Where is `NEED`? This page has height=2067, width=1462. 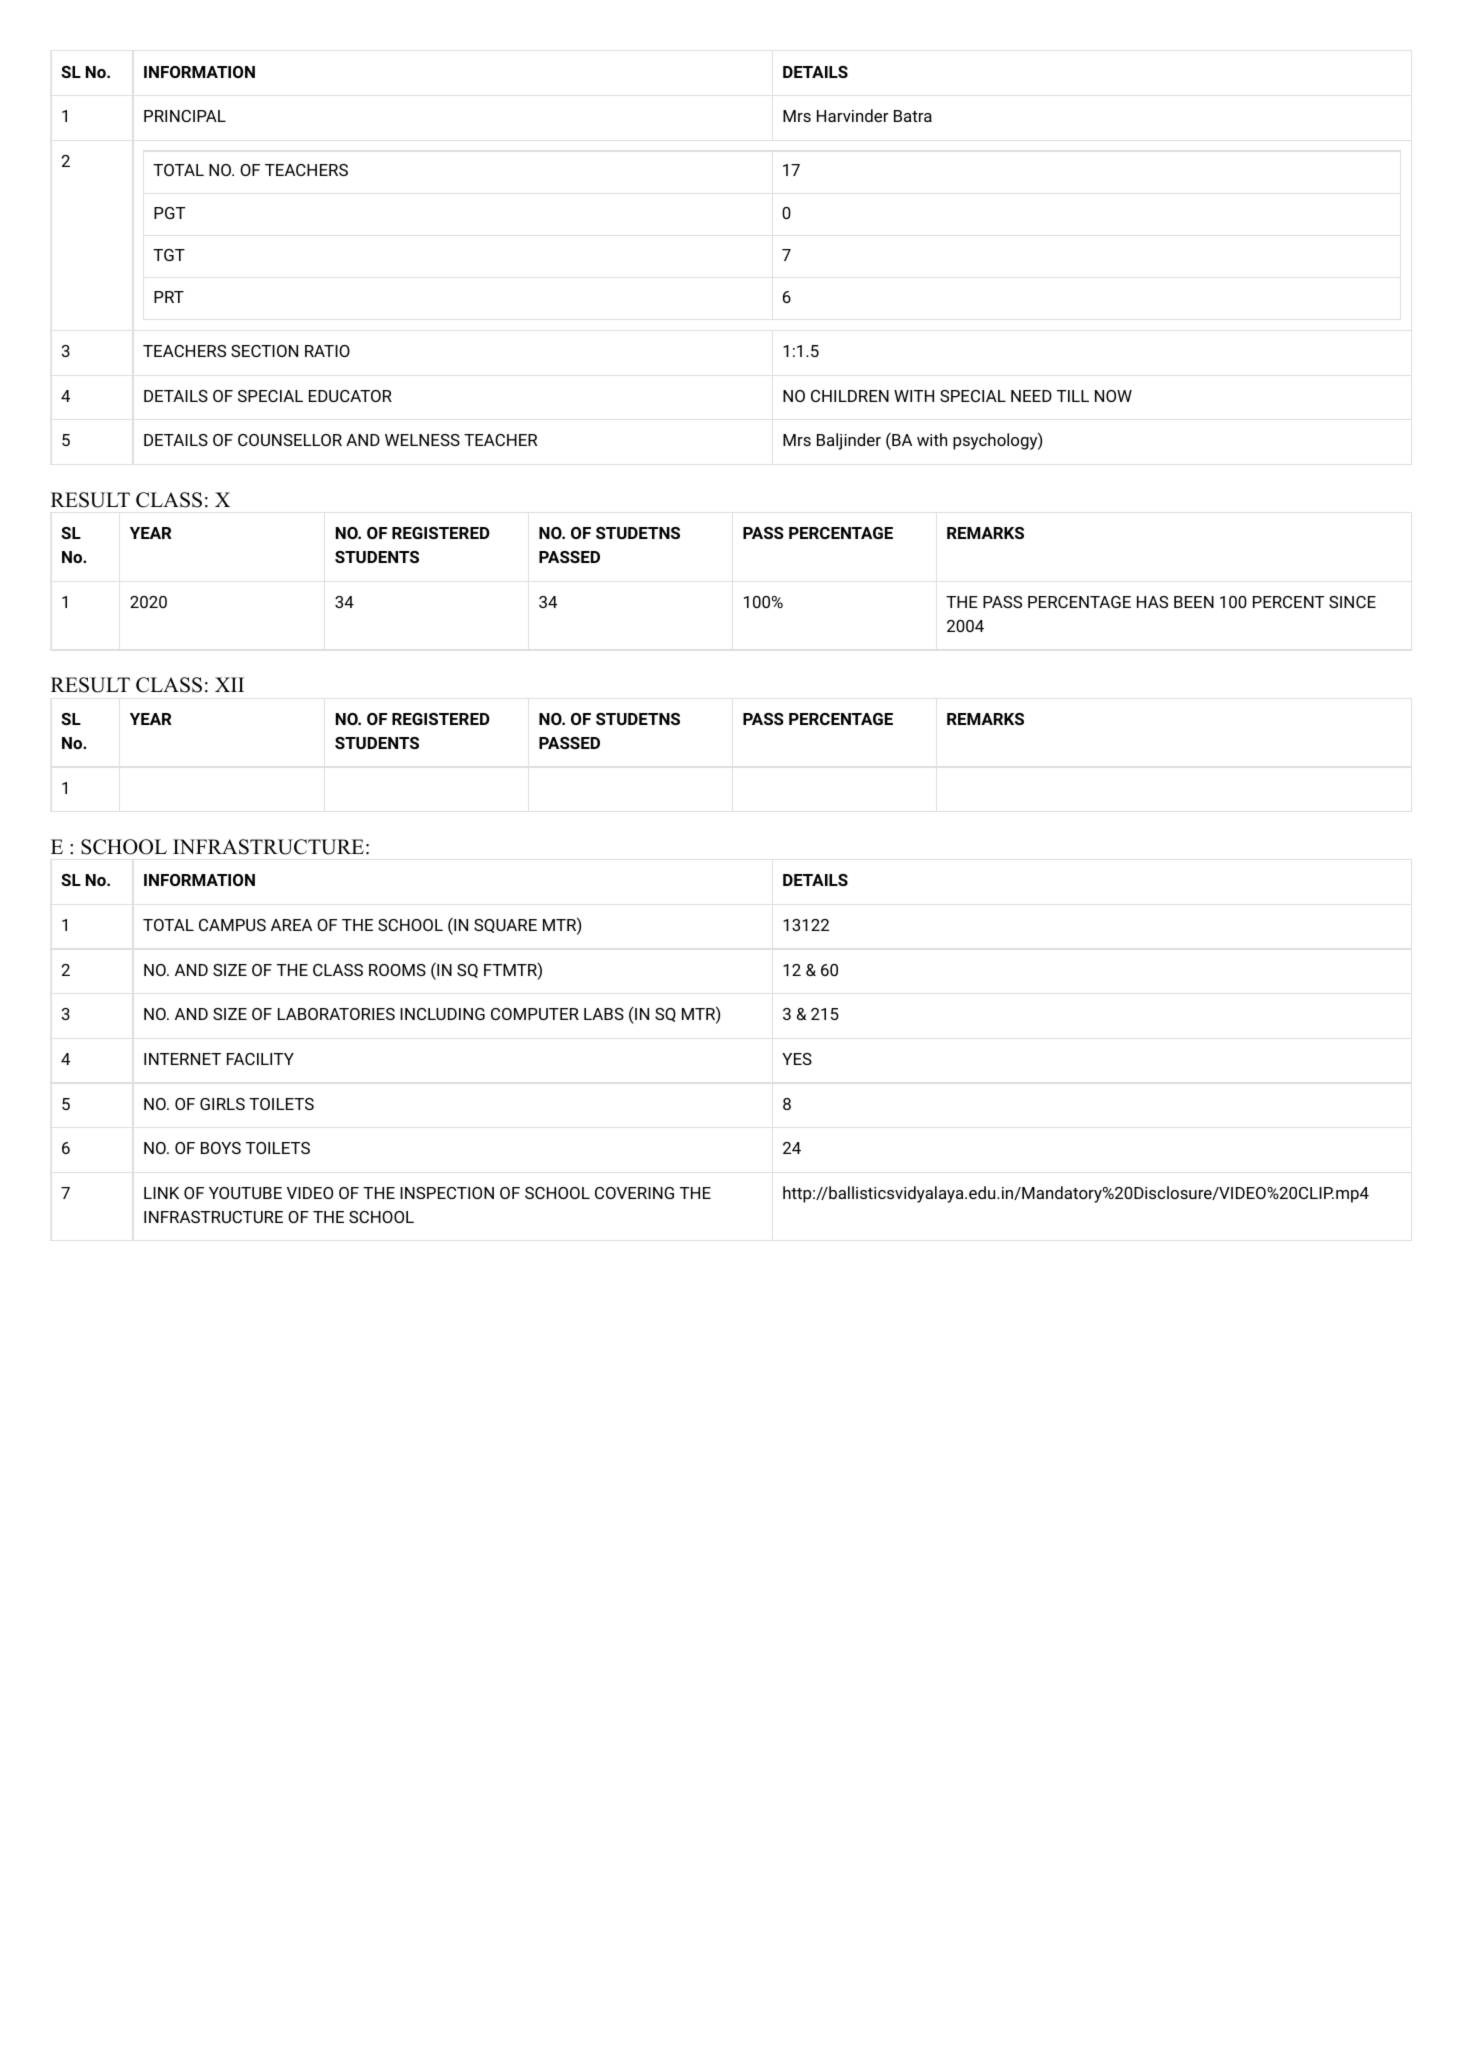
NEED is located at coordinates (1031, 396).
